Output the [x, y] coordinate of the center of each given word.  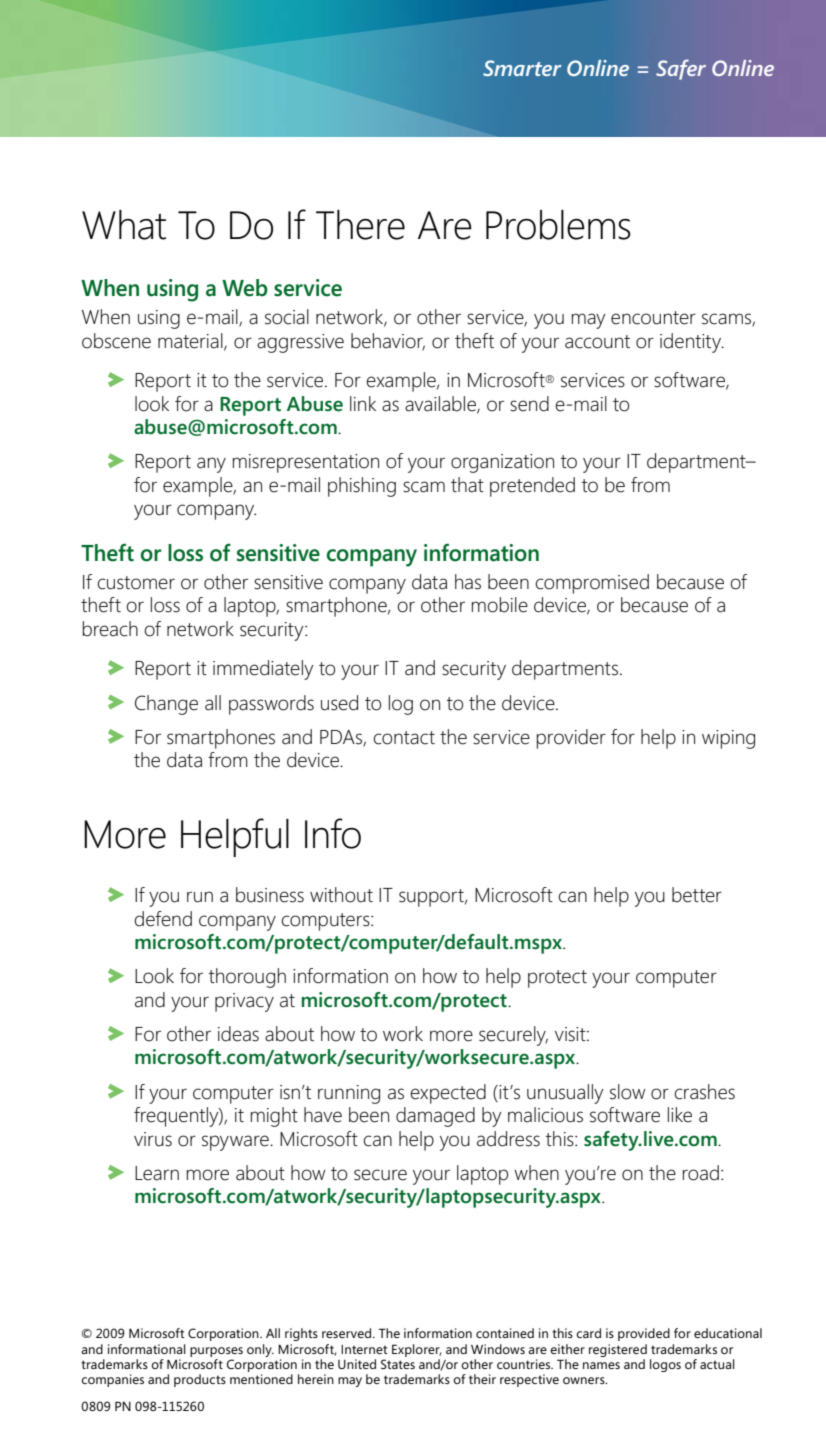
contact [404, 738]
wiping [728, 739]
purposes [216, 1352]
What [124, 225]
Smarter [522, 68]
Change [166, 705]
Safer [681, 69]
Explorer [416, 1350]
